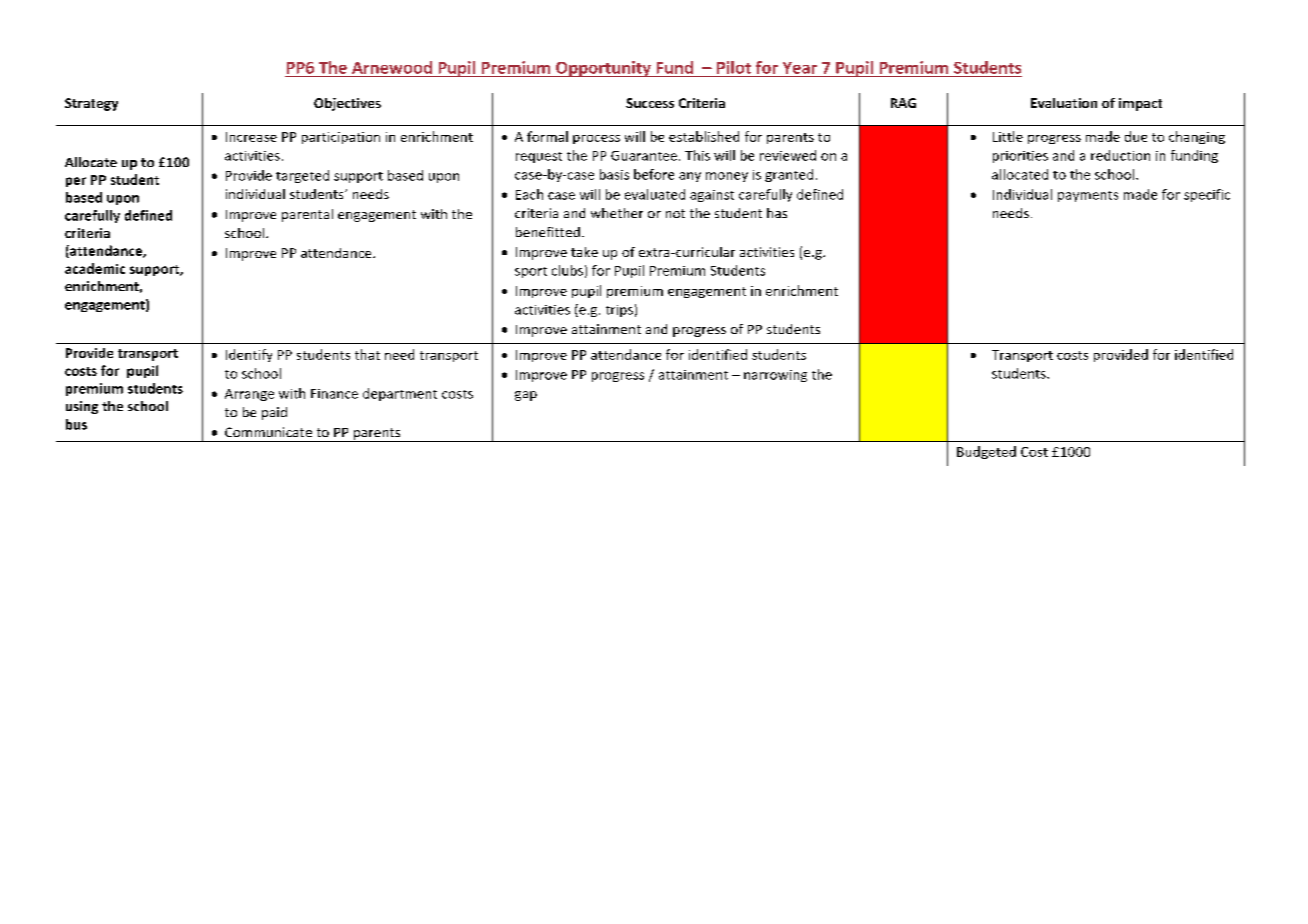 This page has height=924, width=1308. Describe the element at coordinates (603, 69) in the page. I see `Opportunity` at that location.
